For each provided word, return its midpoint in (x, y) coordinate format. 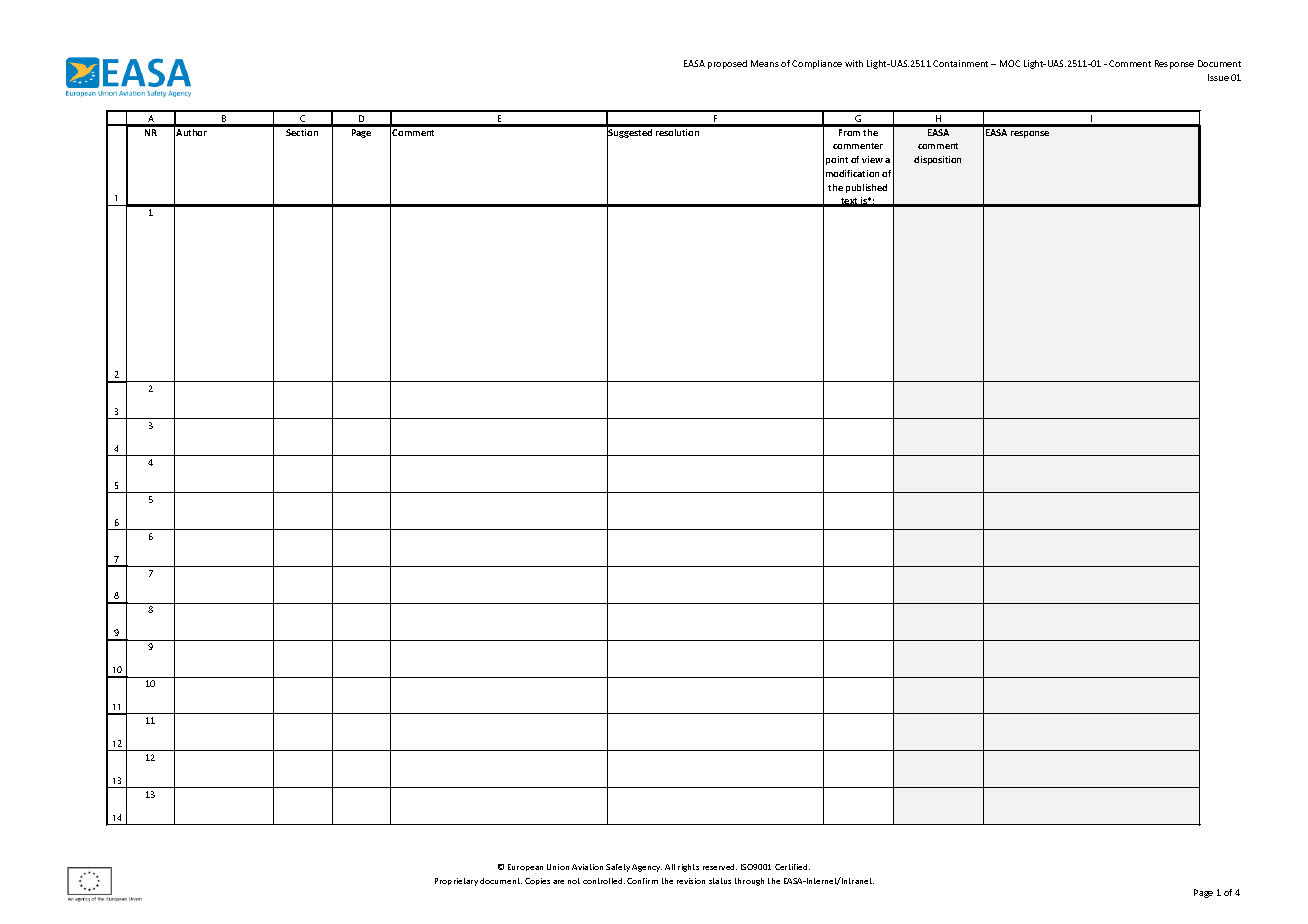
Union (558, 867)
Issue (1218, 77)
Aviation (587, 867)
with (854, 63)
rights (688, 868)
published (866, 188)
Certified (792, 867)
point (837, 160)
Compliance (817, 64)
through (749, 882)
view (872, 159)
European (525, 867)
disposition (937, 160)
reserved (720, 867)
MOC (1010, 63)
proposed (727, 64)
